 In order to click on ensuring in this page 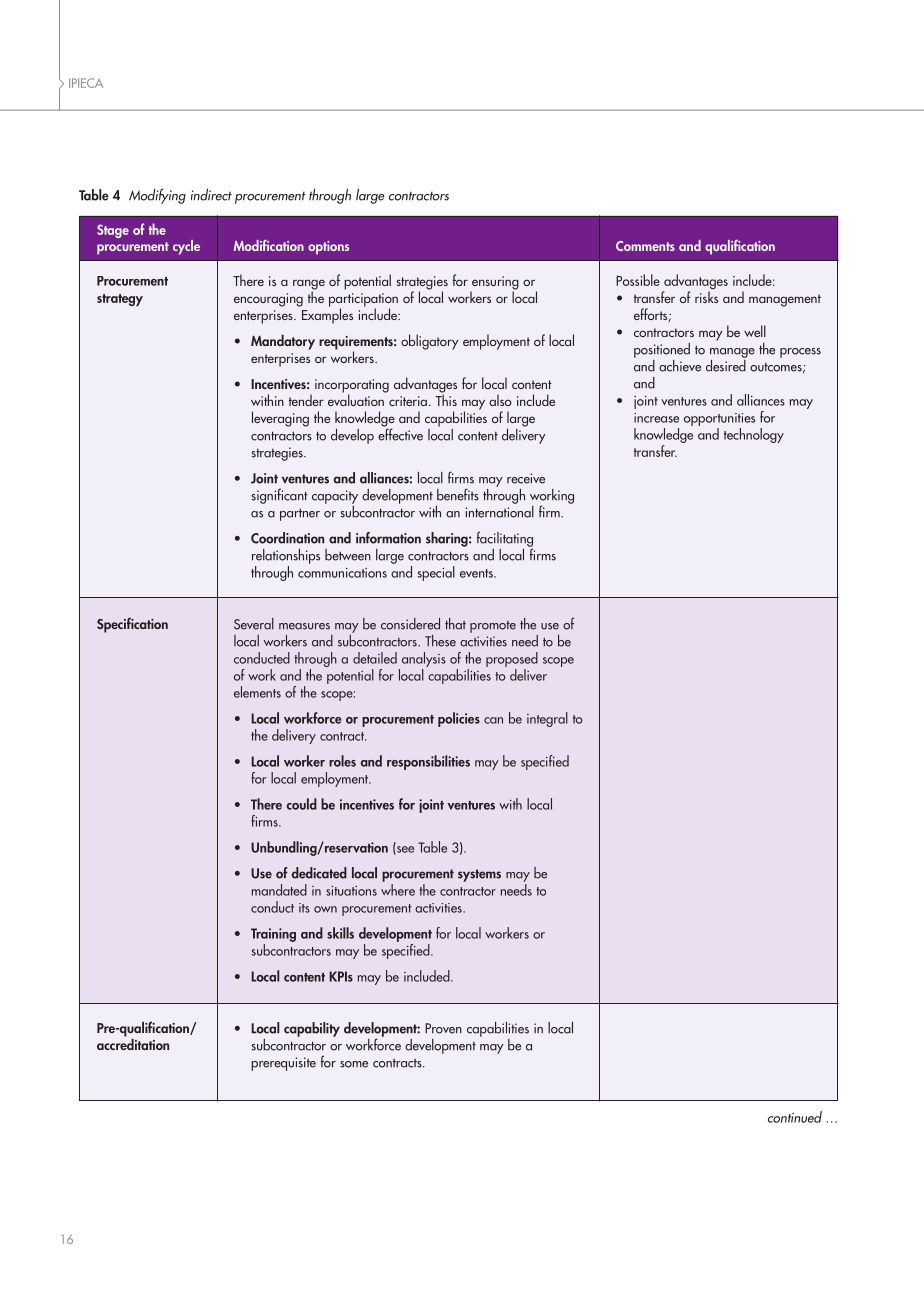, I will do `click(494, 284)`.
